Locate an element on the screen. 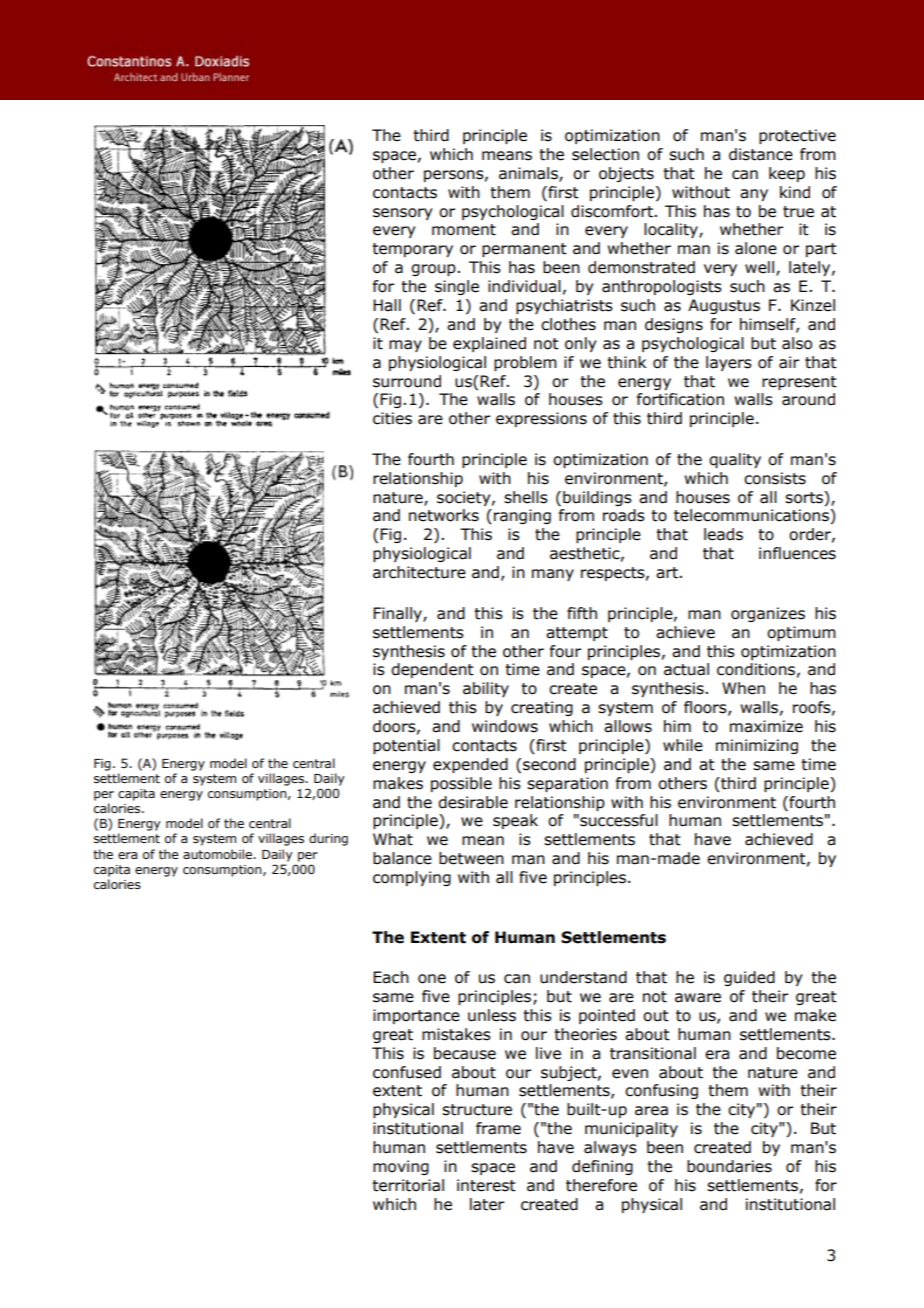 Image resolution: width=924 pixels, height=1308 pixels. guided is located at coordinates (749, 978).
